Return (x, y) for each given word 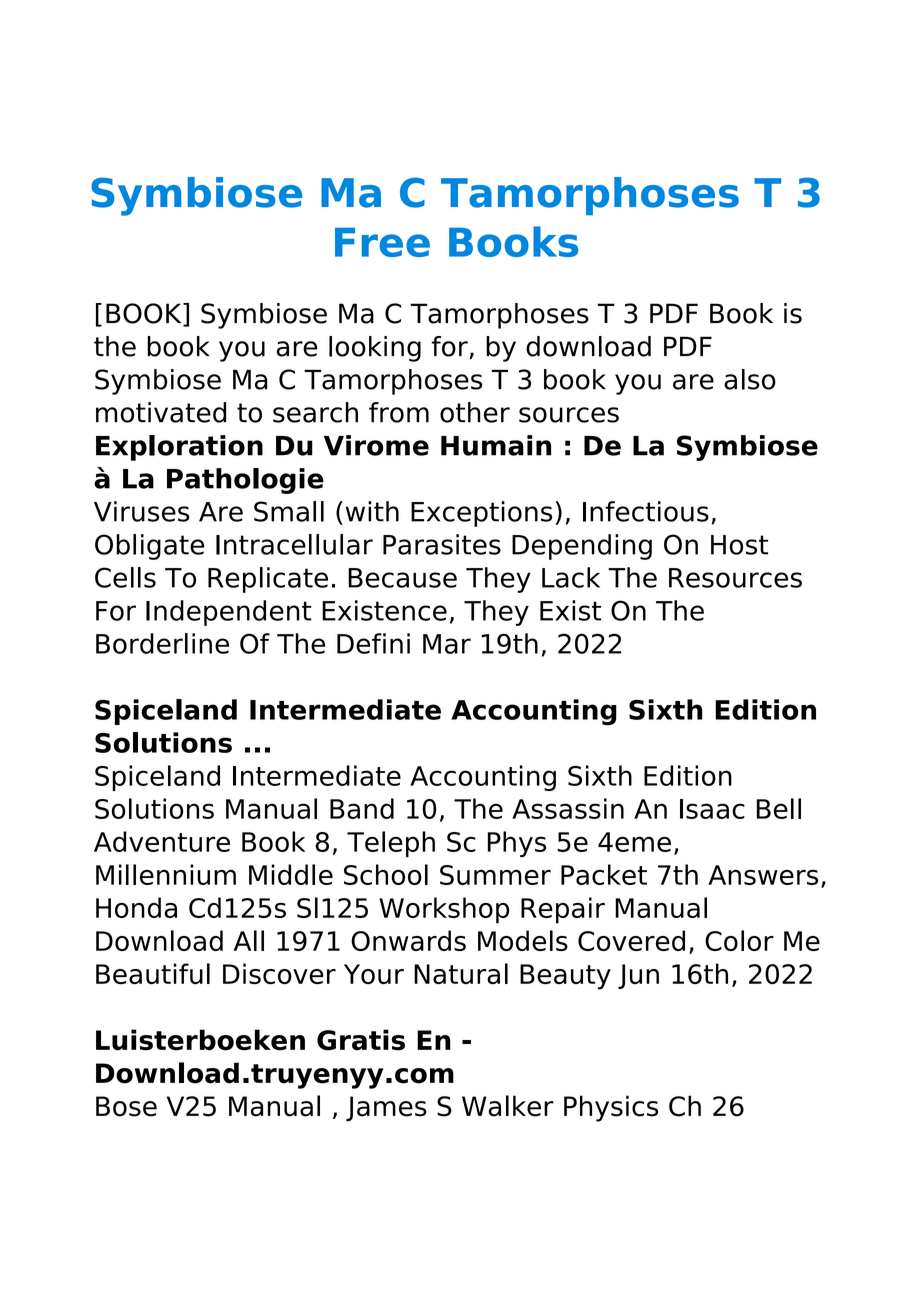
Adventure (162, 841)
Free (382, 242)
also (750, 379)
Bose (126, 1106)
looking (375, 349)
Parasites (442, 544)
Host (739, 545)
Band (362, 808)
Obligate (149, 547)
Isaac (712, 809)
